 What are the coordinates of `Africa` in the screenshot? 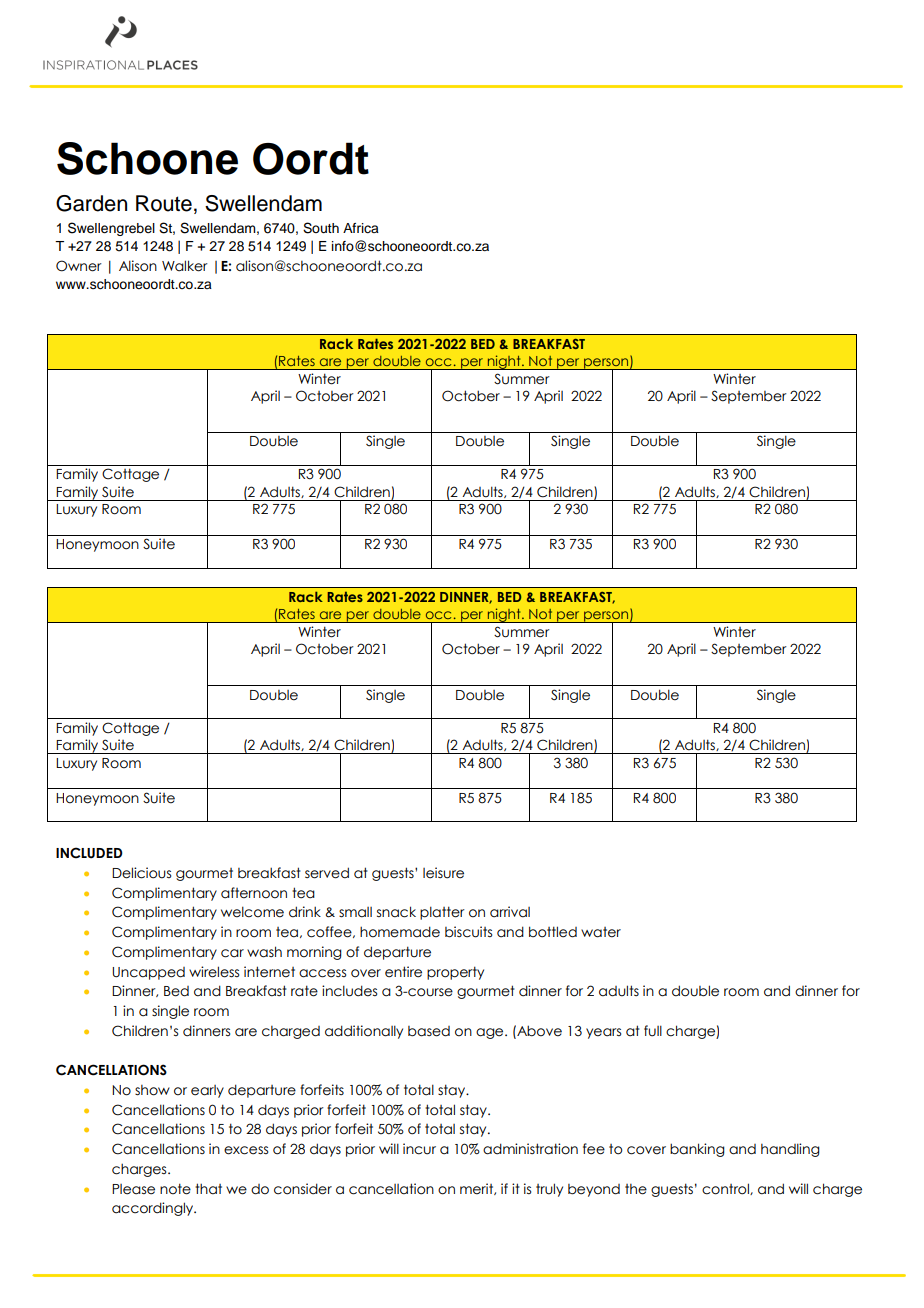 It's located at (361, 228).
